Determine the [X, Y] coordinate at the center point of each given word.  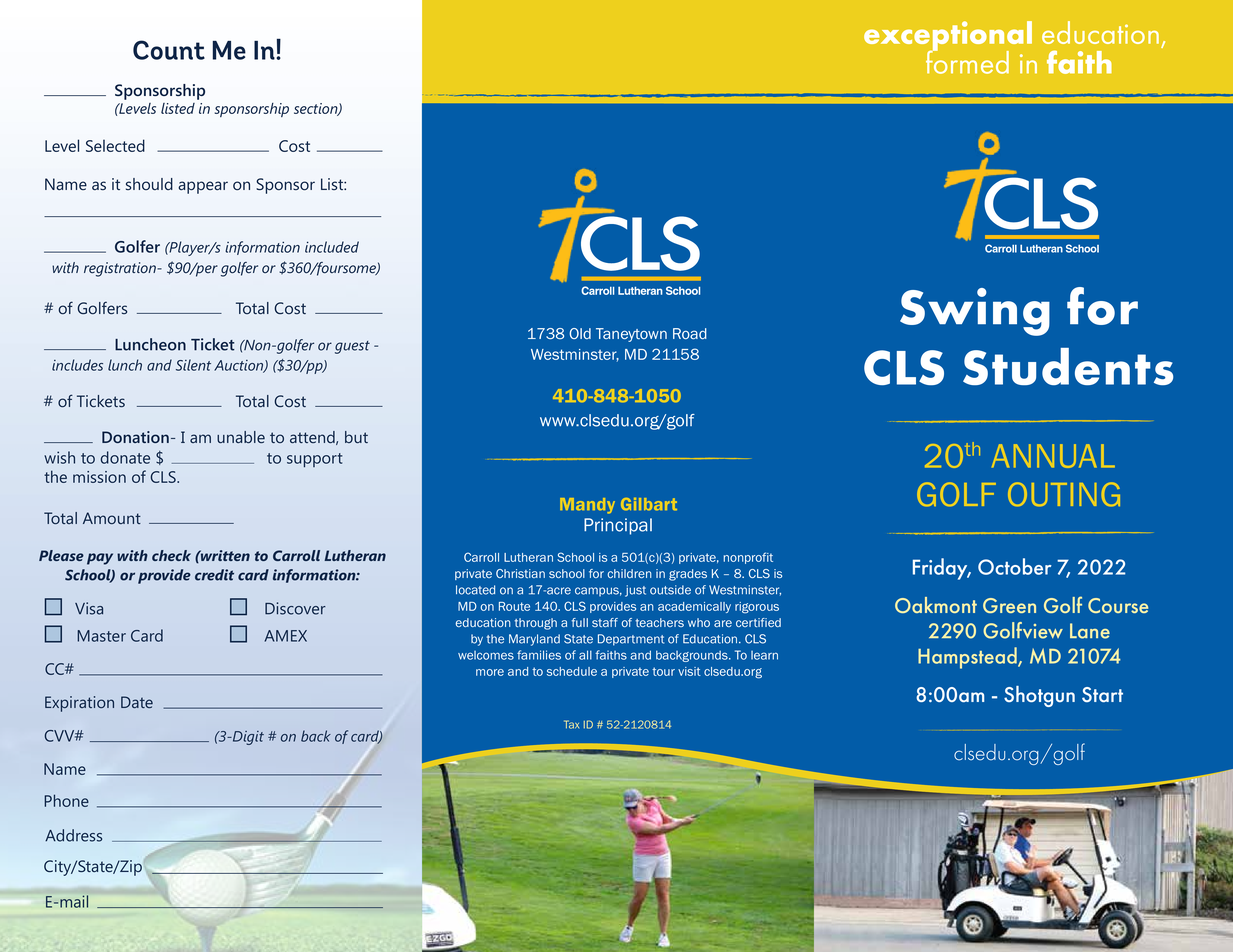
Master [101, 636]
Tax [571, 724]
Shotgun [1039, 696]
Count [169, 50]
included [332, 247]
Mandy [587, 506]
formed [967, 61]
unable [241, 437]
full [580, 622]
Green [1009, 605]
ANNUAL [1053, 456]
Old [580, 333]
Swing [975, 312]
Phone [66, 800]
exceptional [948, 37]
